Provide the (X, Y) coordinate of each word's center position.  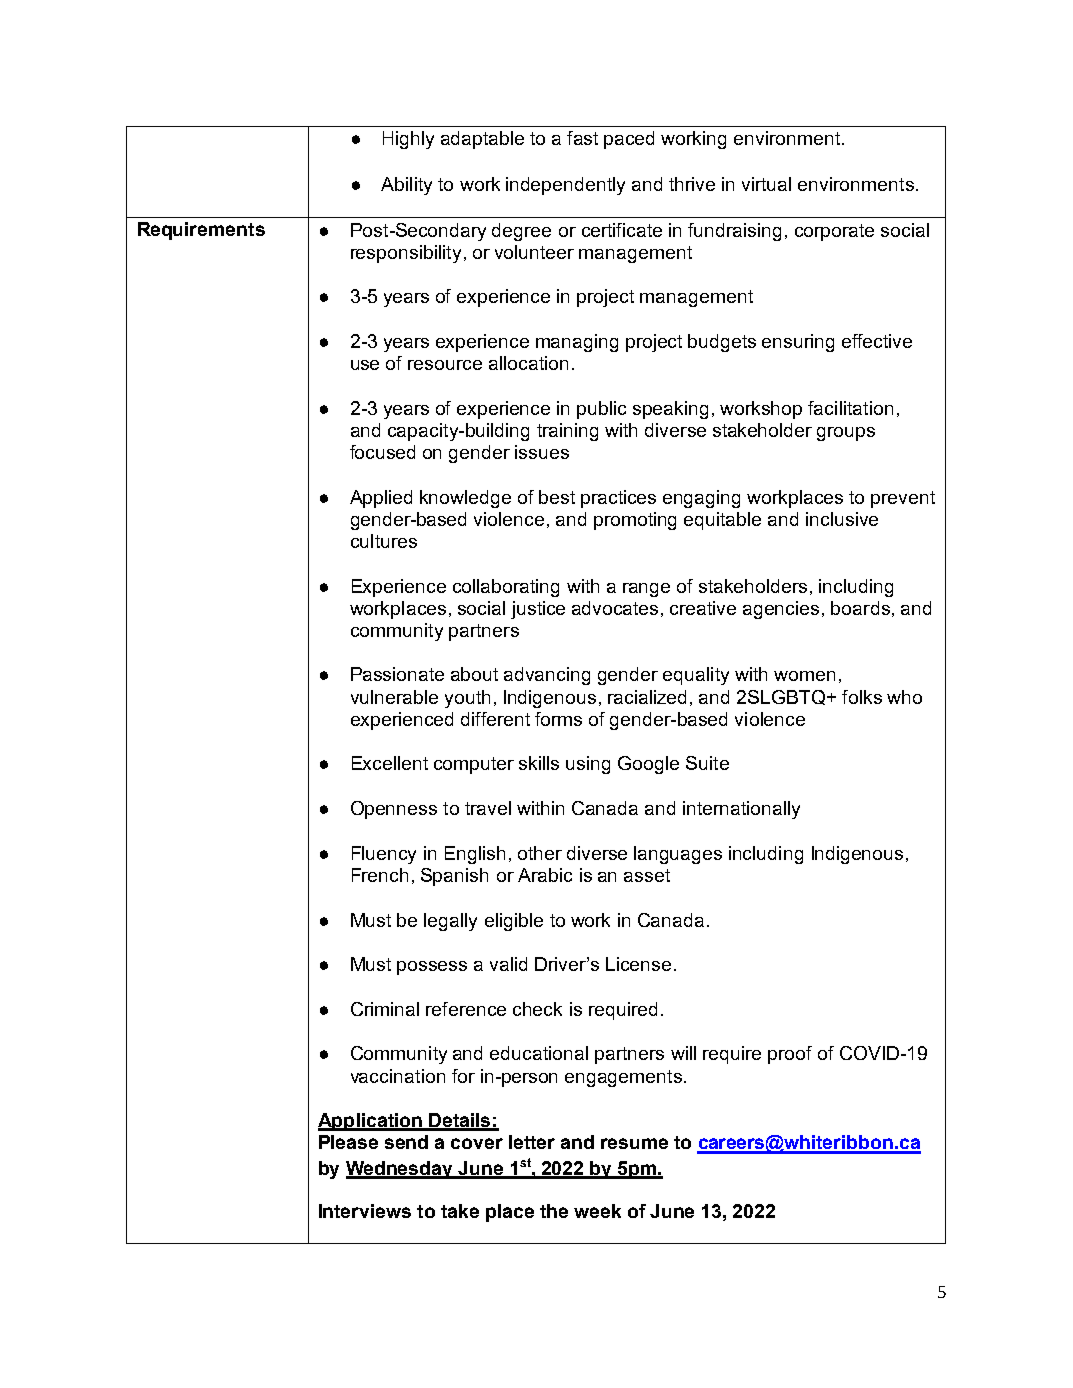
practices (618, 499)
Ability (406, 186)
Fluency (384, 855)
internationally (741, 810)
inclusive (842, 519)
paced (629, 140)
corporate (834, 232)
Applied (381, 499)
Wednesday (401, 1170)
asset (647, 875)
